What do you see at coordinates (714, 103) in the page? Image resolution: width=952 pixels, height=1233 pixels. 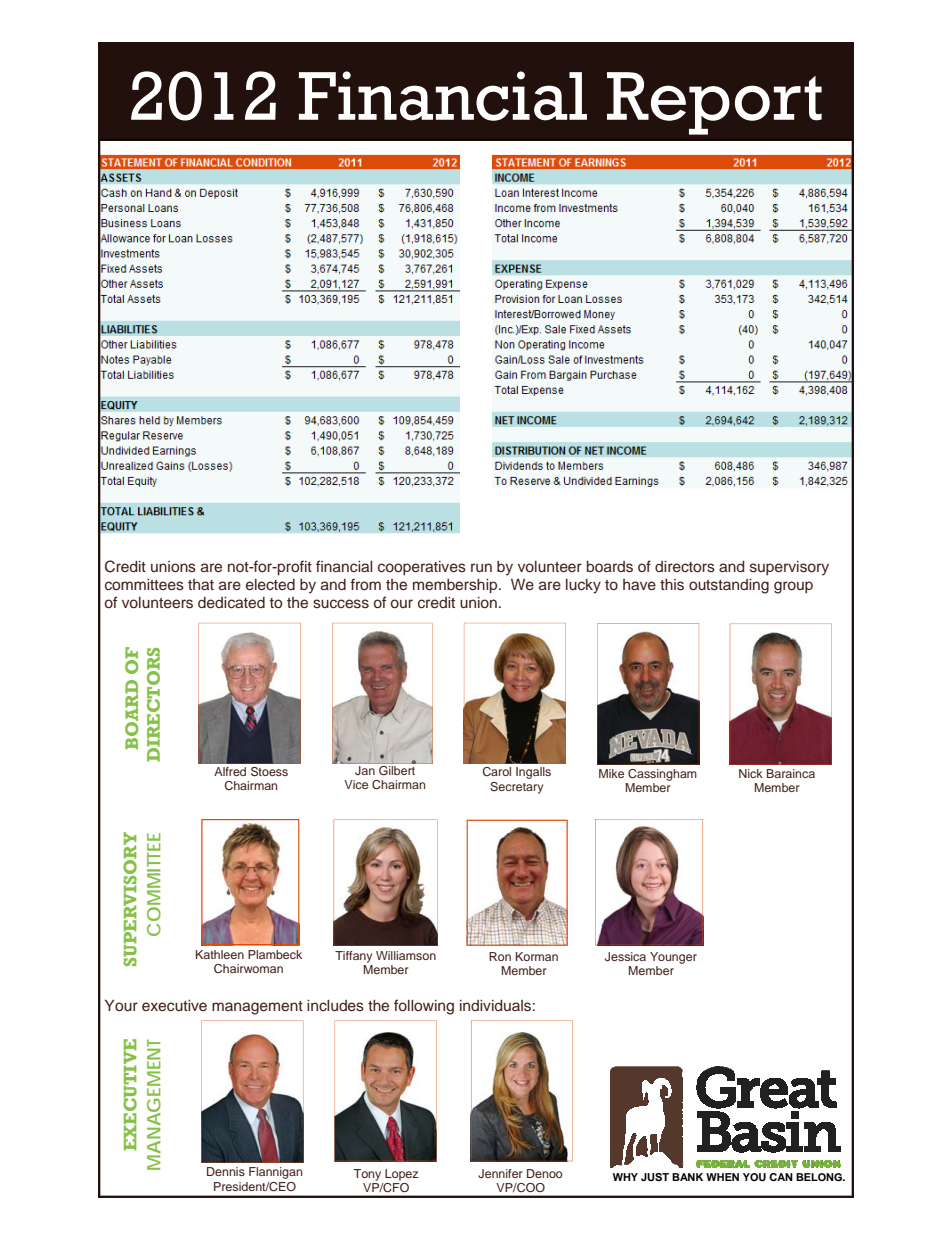 I see `Report` at bounding box center [714, 103].
